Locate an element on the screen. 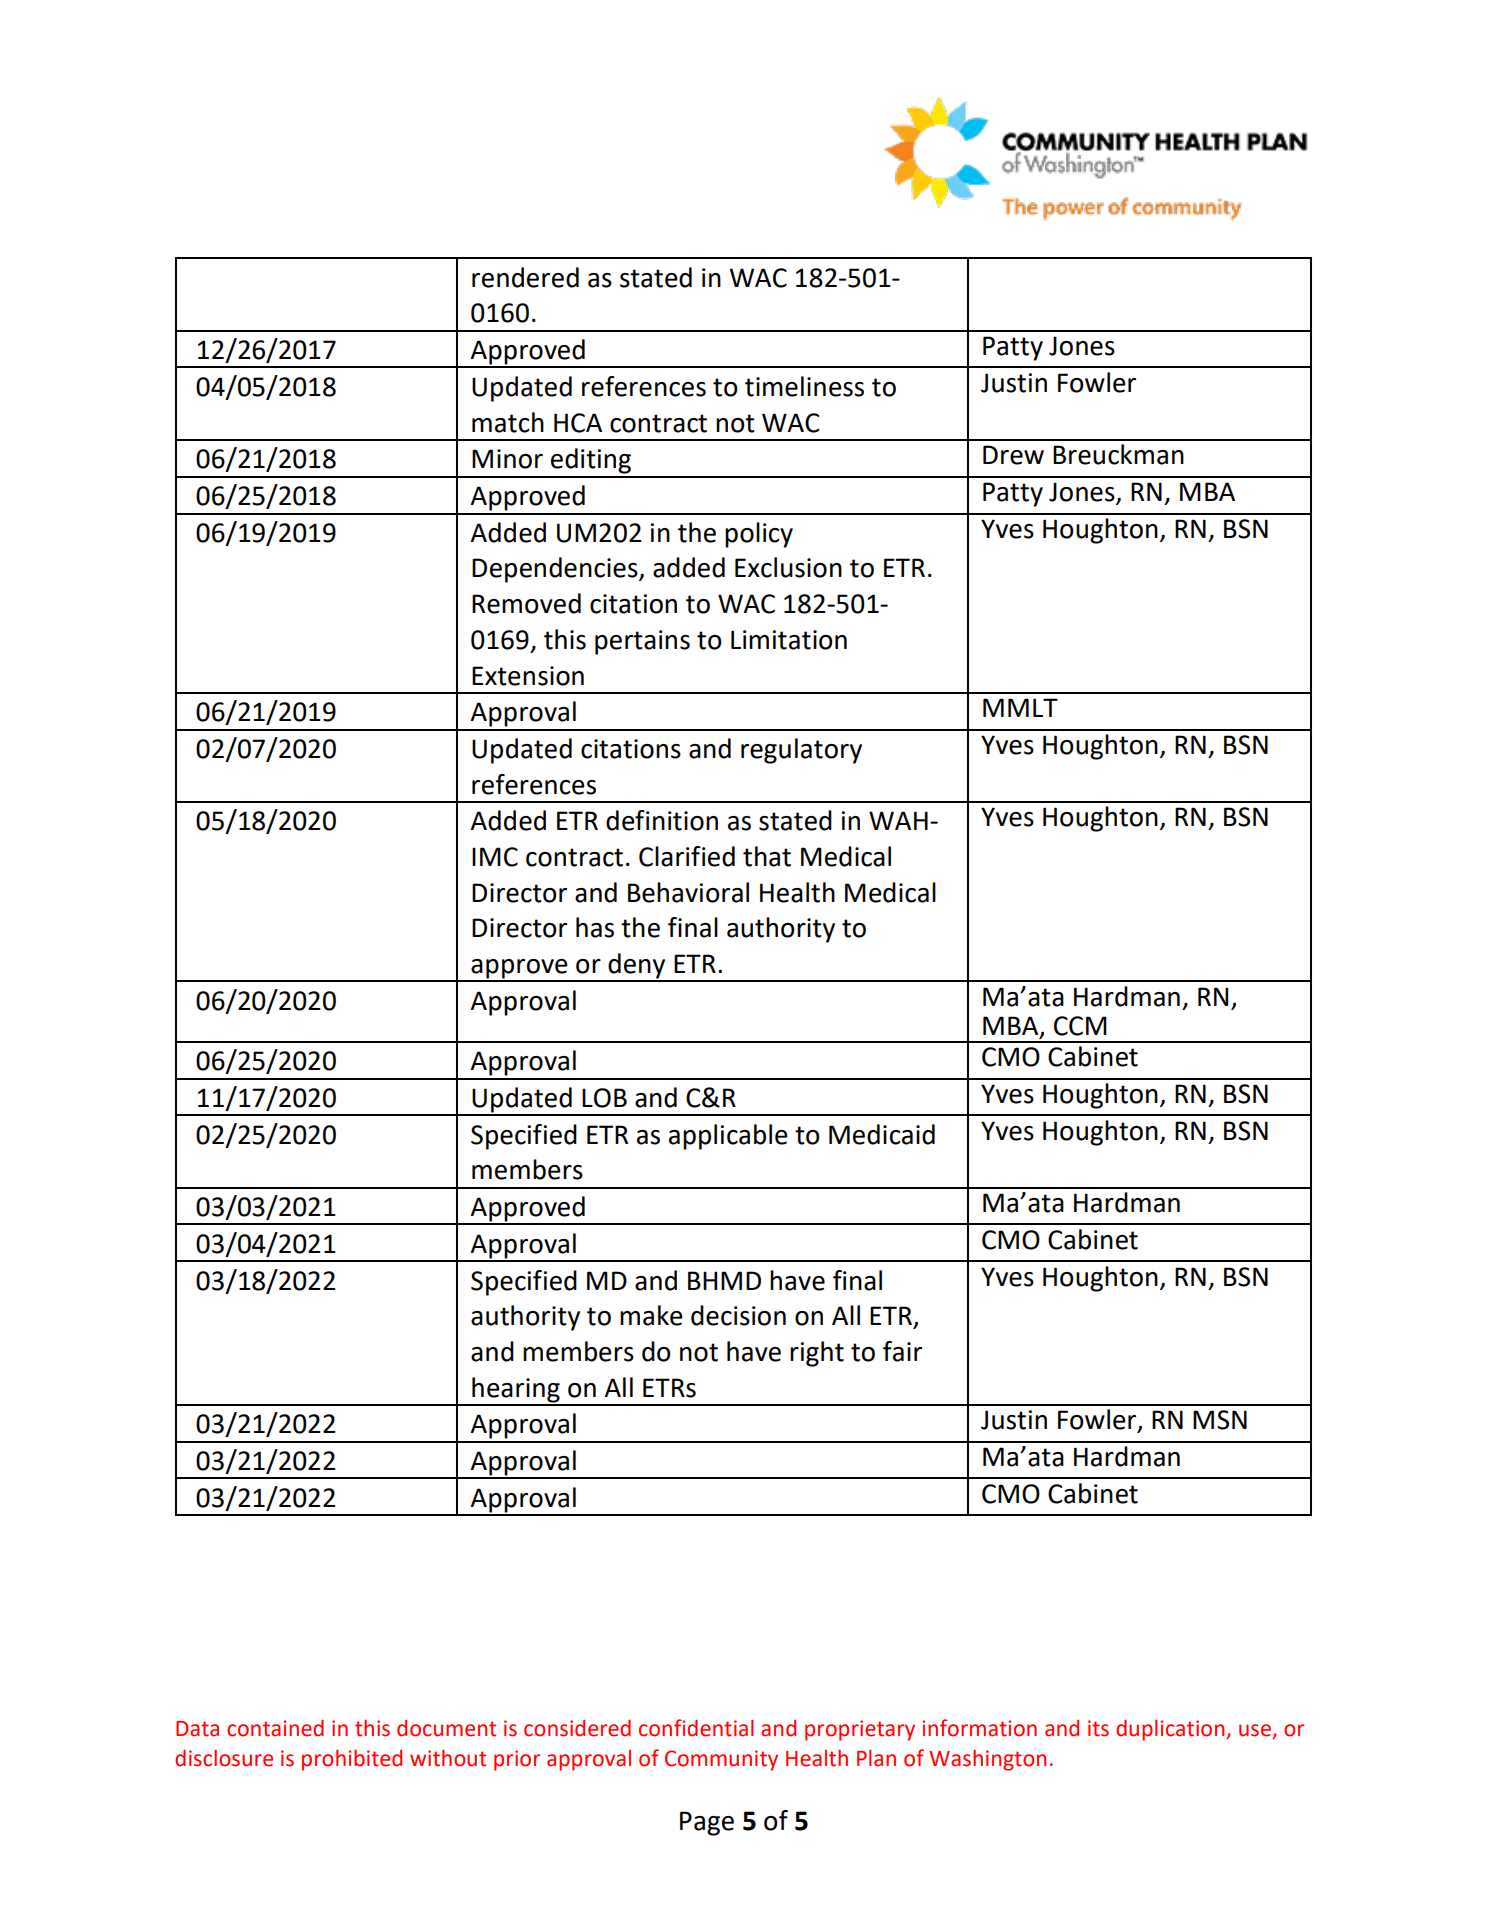 Image resolution: width=1487 pixels, height=1925 pixels. LOB is located at coordinates (604, 1098).
